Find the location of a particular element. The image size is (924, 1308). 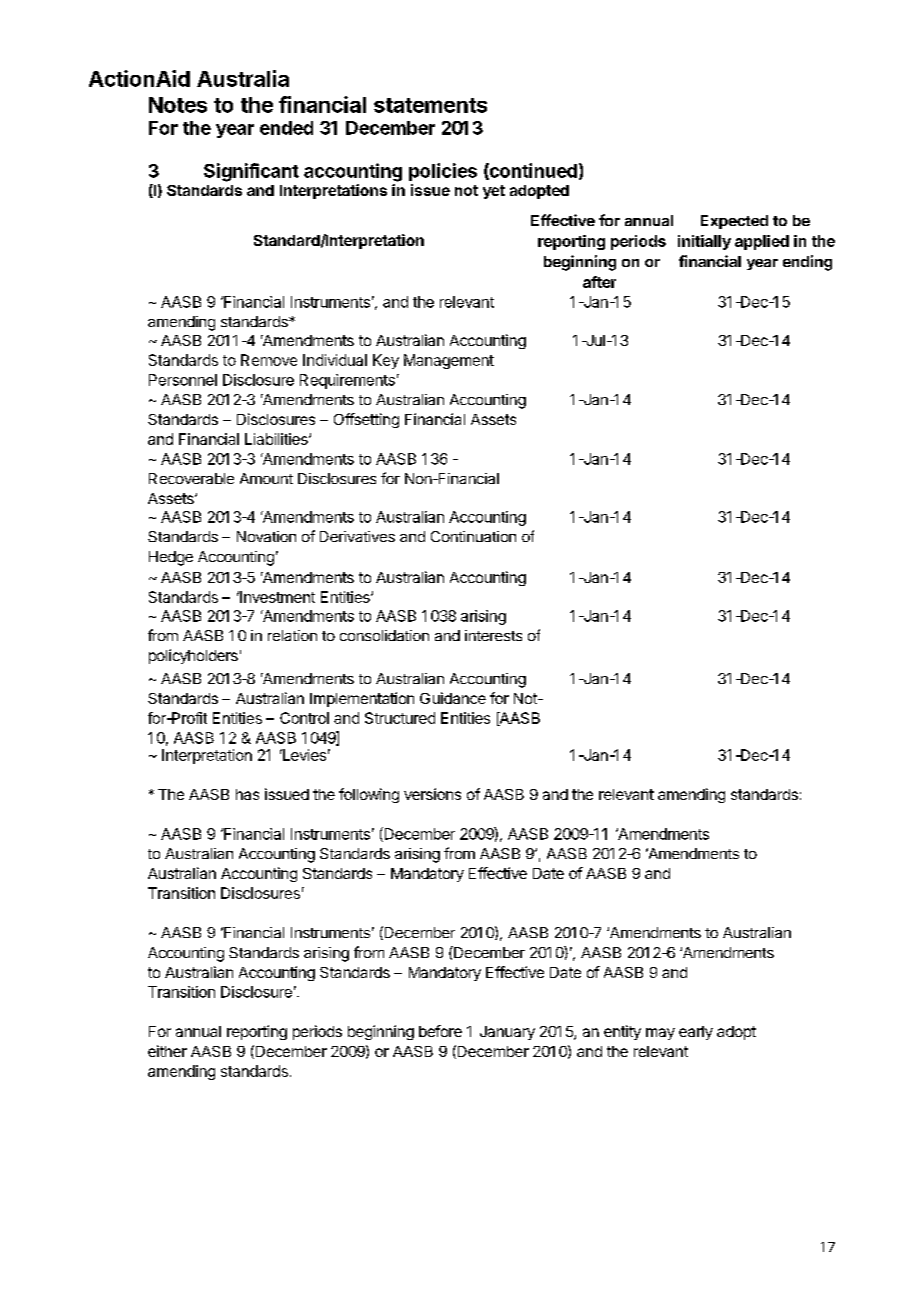

interests is located at coordinates (493, 635).
